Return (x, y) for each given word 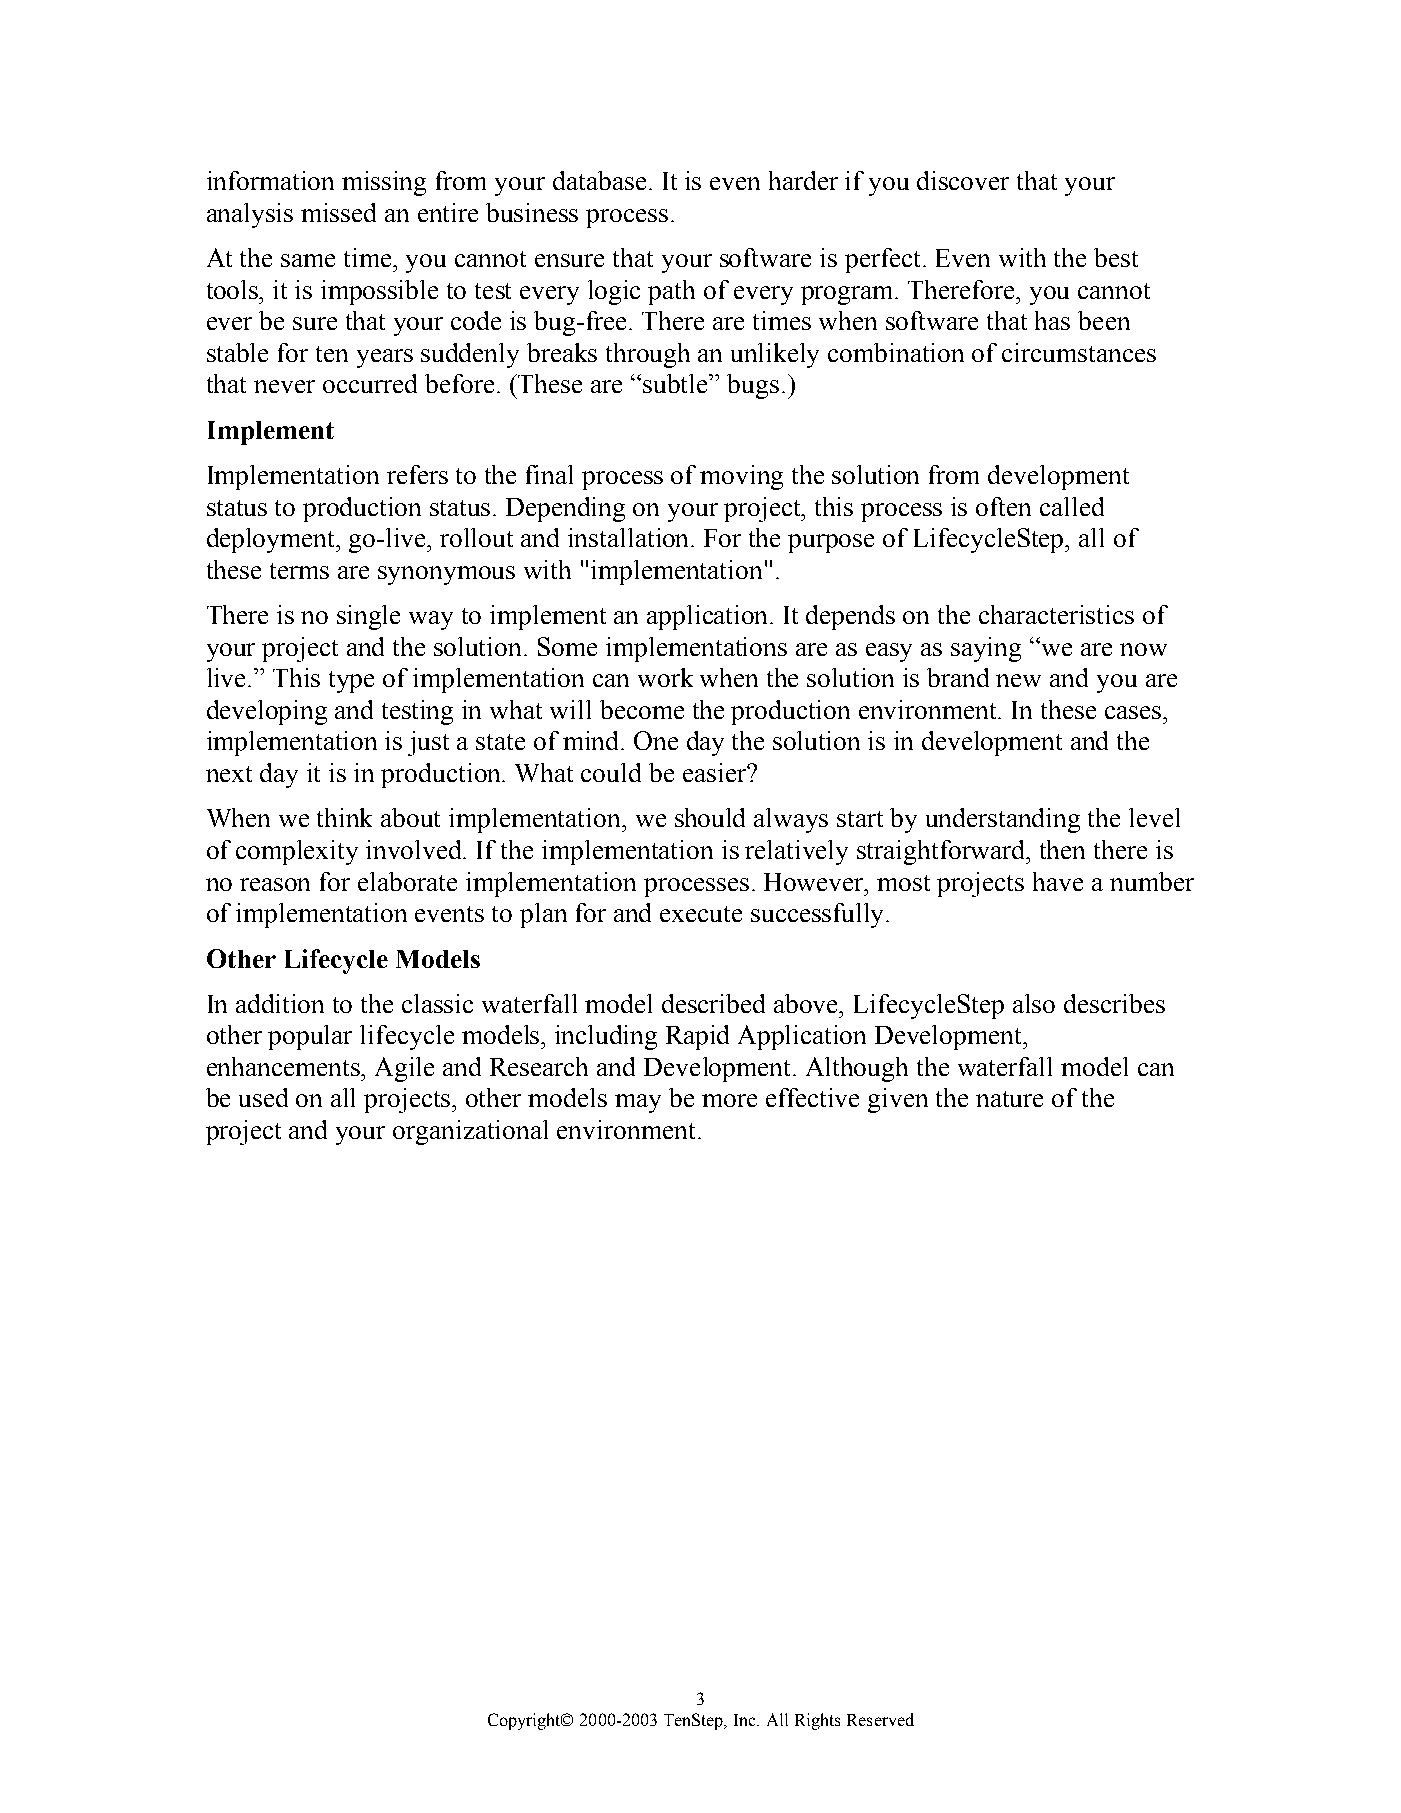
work (665, 677)
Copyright (525, 1721)
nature (1009, 1099)
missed (338, 212)
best (1116, 257)
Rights (817, 1721)
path (671, 292)
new (1018, 680)
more (729, 1100)
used (263, 1097)
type (351, 682)
